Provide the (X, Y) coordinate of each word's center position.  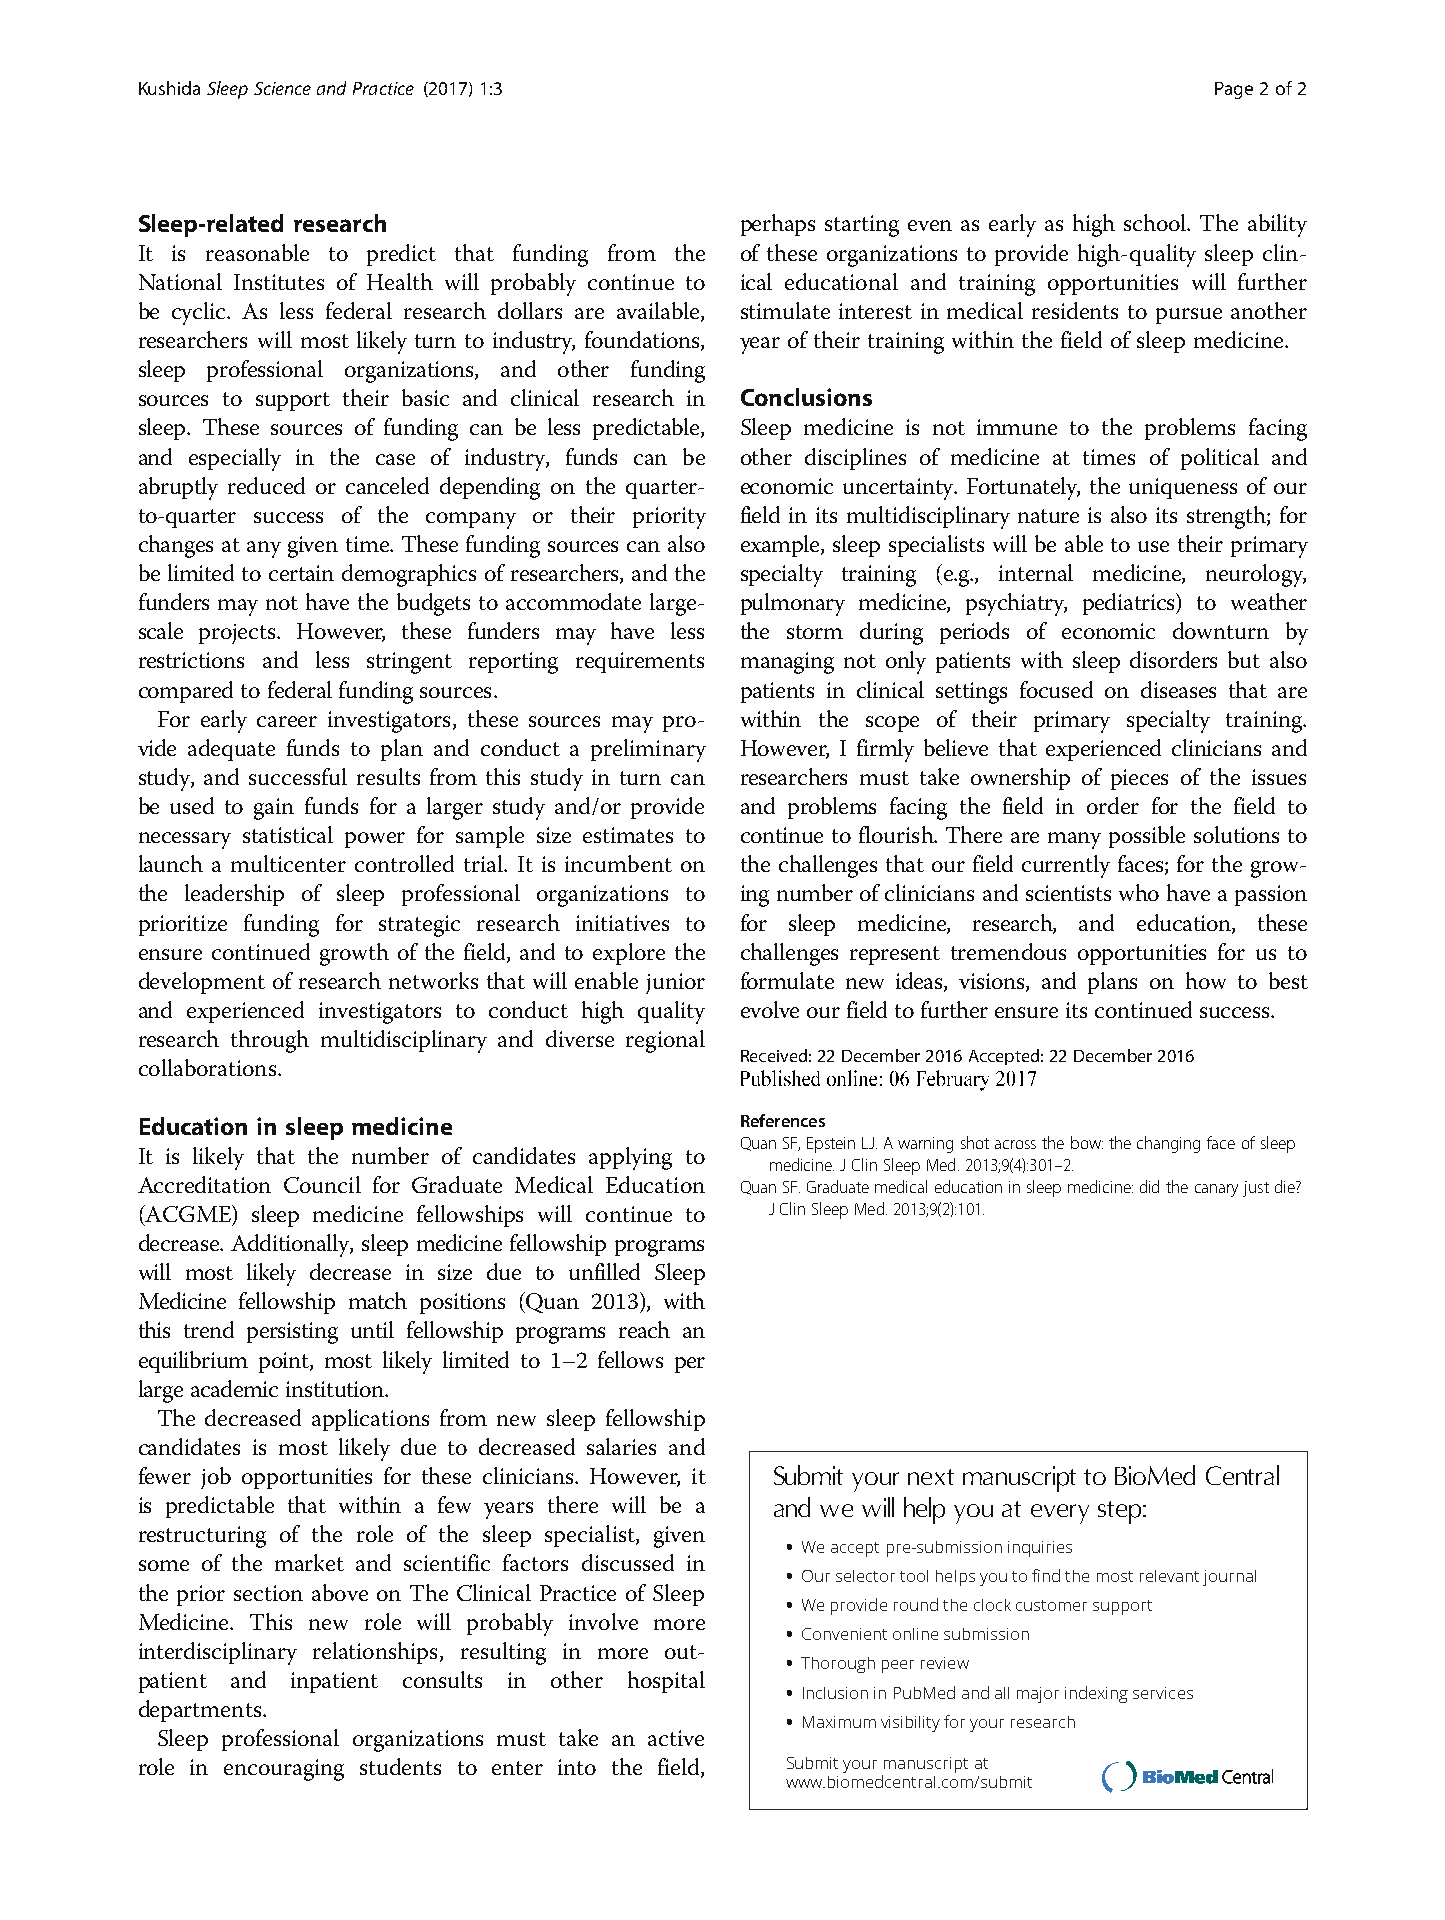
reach (644, 1329)
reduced (266, 485)
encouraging (284, 1770)
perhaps (778, 225)
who (1139, 892)
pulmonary (793, 604)
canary (1216, 1190)
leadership (234, 895)
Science (282, 88)
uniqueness (1183, 488)
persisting (292, 1333)
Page (1234, 90)
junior (675, 983)
